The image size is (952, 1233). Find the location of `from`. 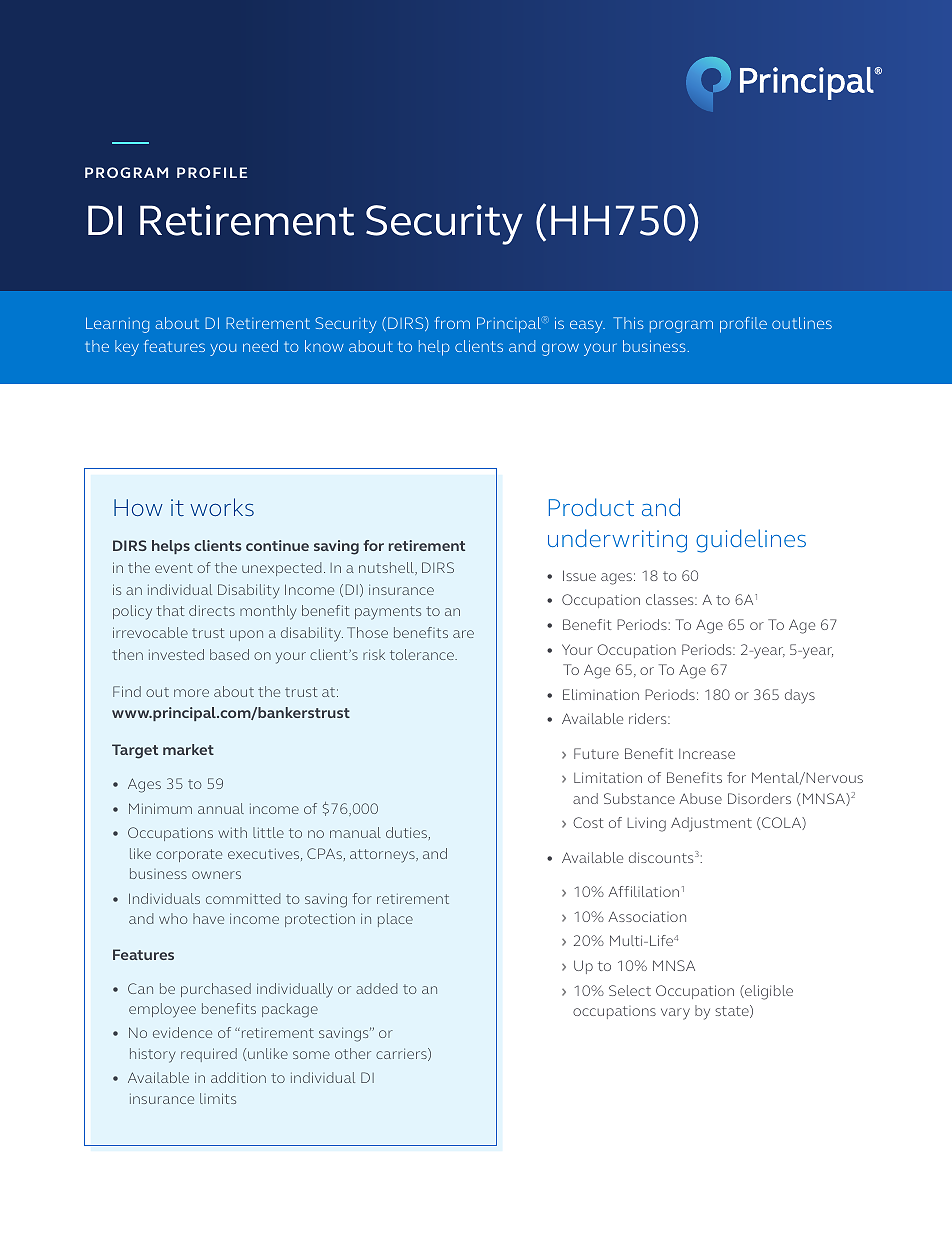

from is located at coordinates (452, 323).
